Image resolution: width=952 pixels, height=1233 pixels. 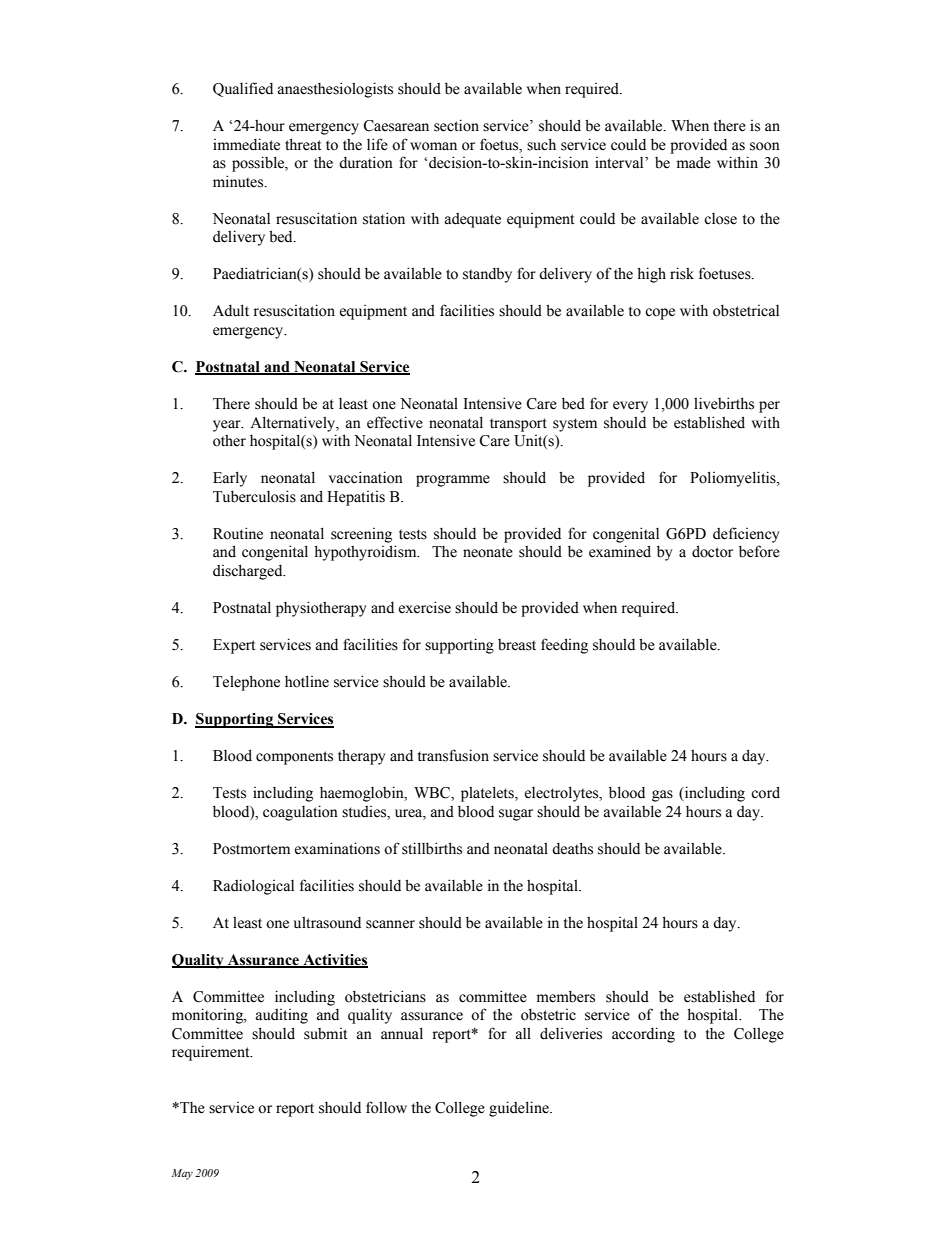 I want to click on programme, so click(x=453, y=481).
